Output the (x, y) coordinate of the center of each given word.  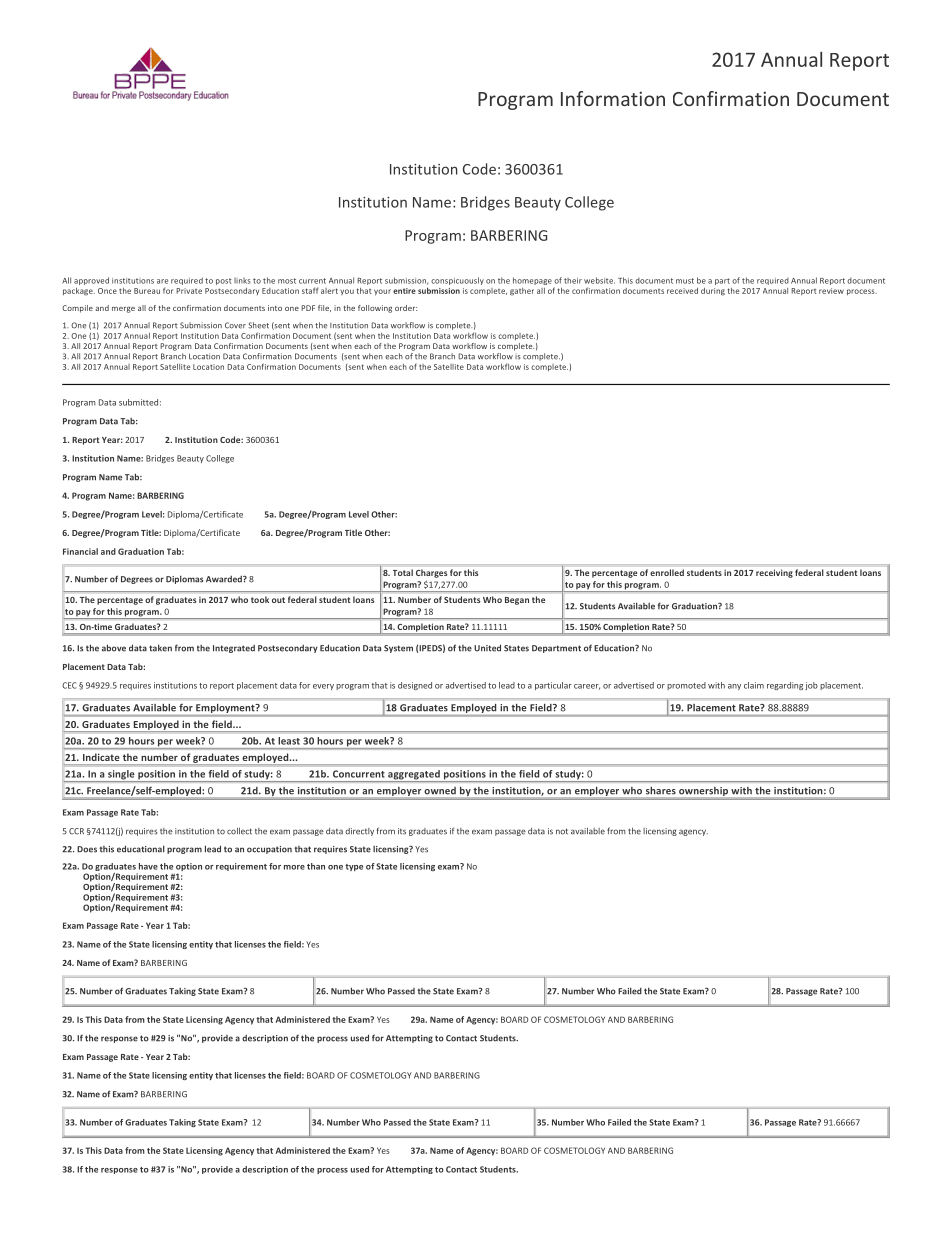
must (685, 281)
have (148, 866)
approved (91, 281)
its (402, 831)
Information (613, 98)
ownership (703, 791)
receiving (774, 573)
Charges (431, 574)
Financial (80, 551)
